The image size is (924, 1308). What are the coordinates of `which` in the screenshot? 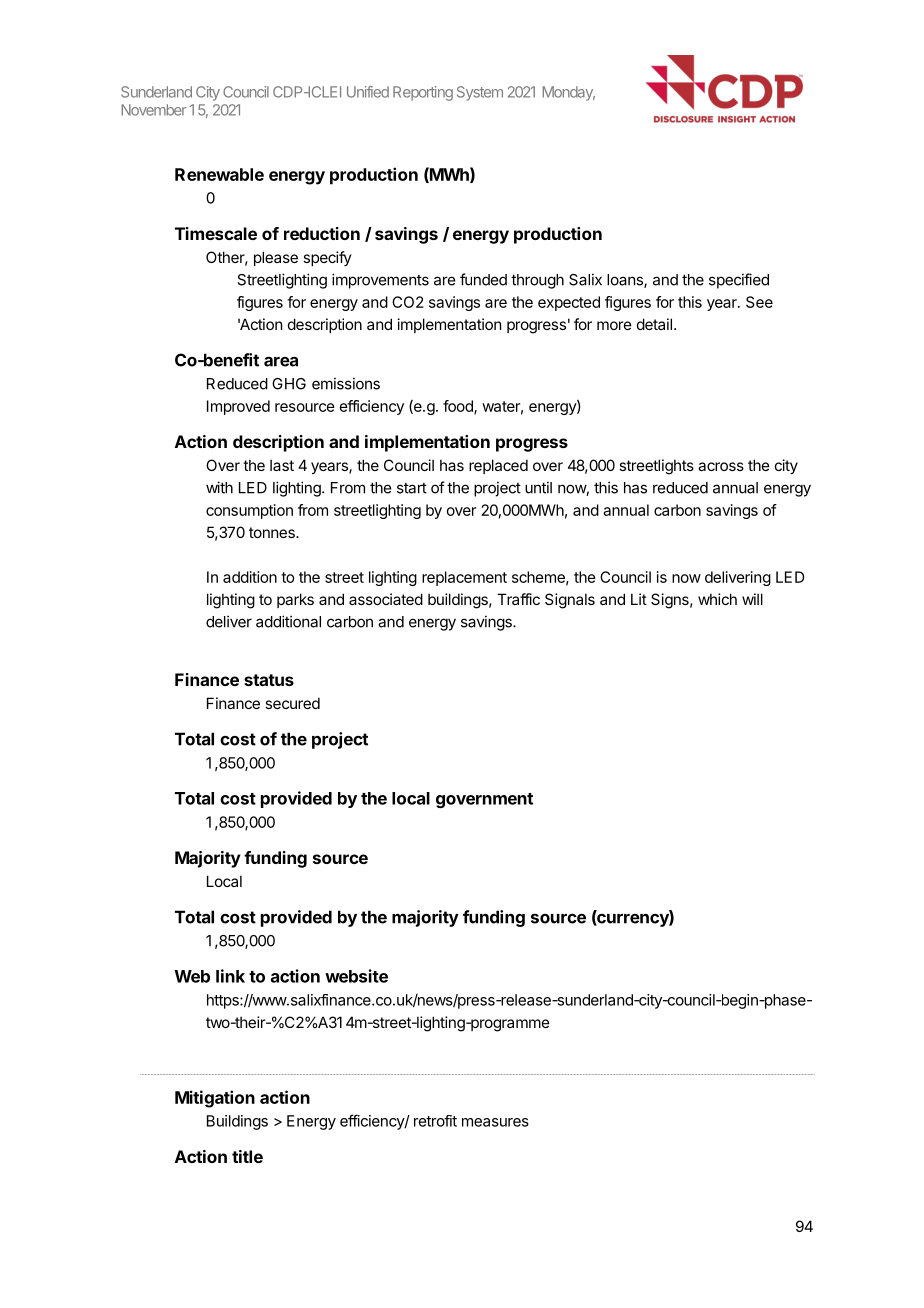 It's located at (717, 599).
